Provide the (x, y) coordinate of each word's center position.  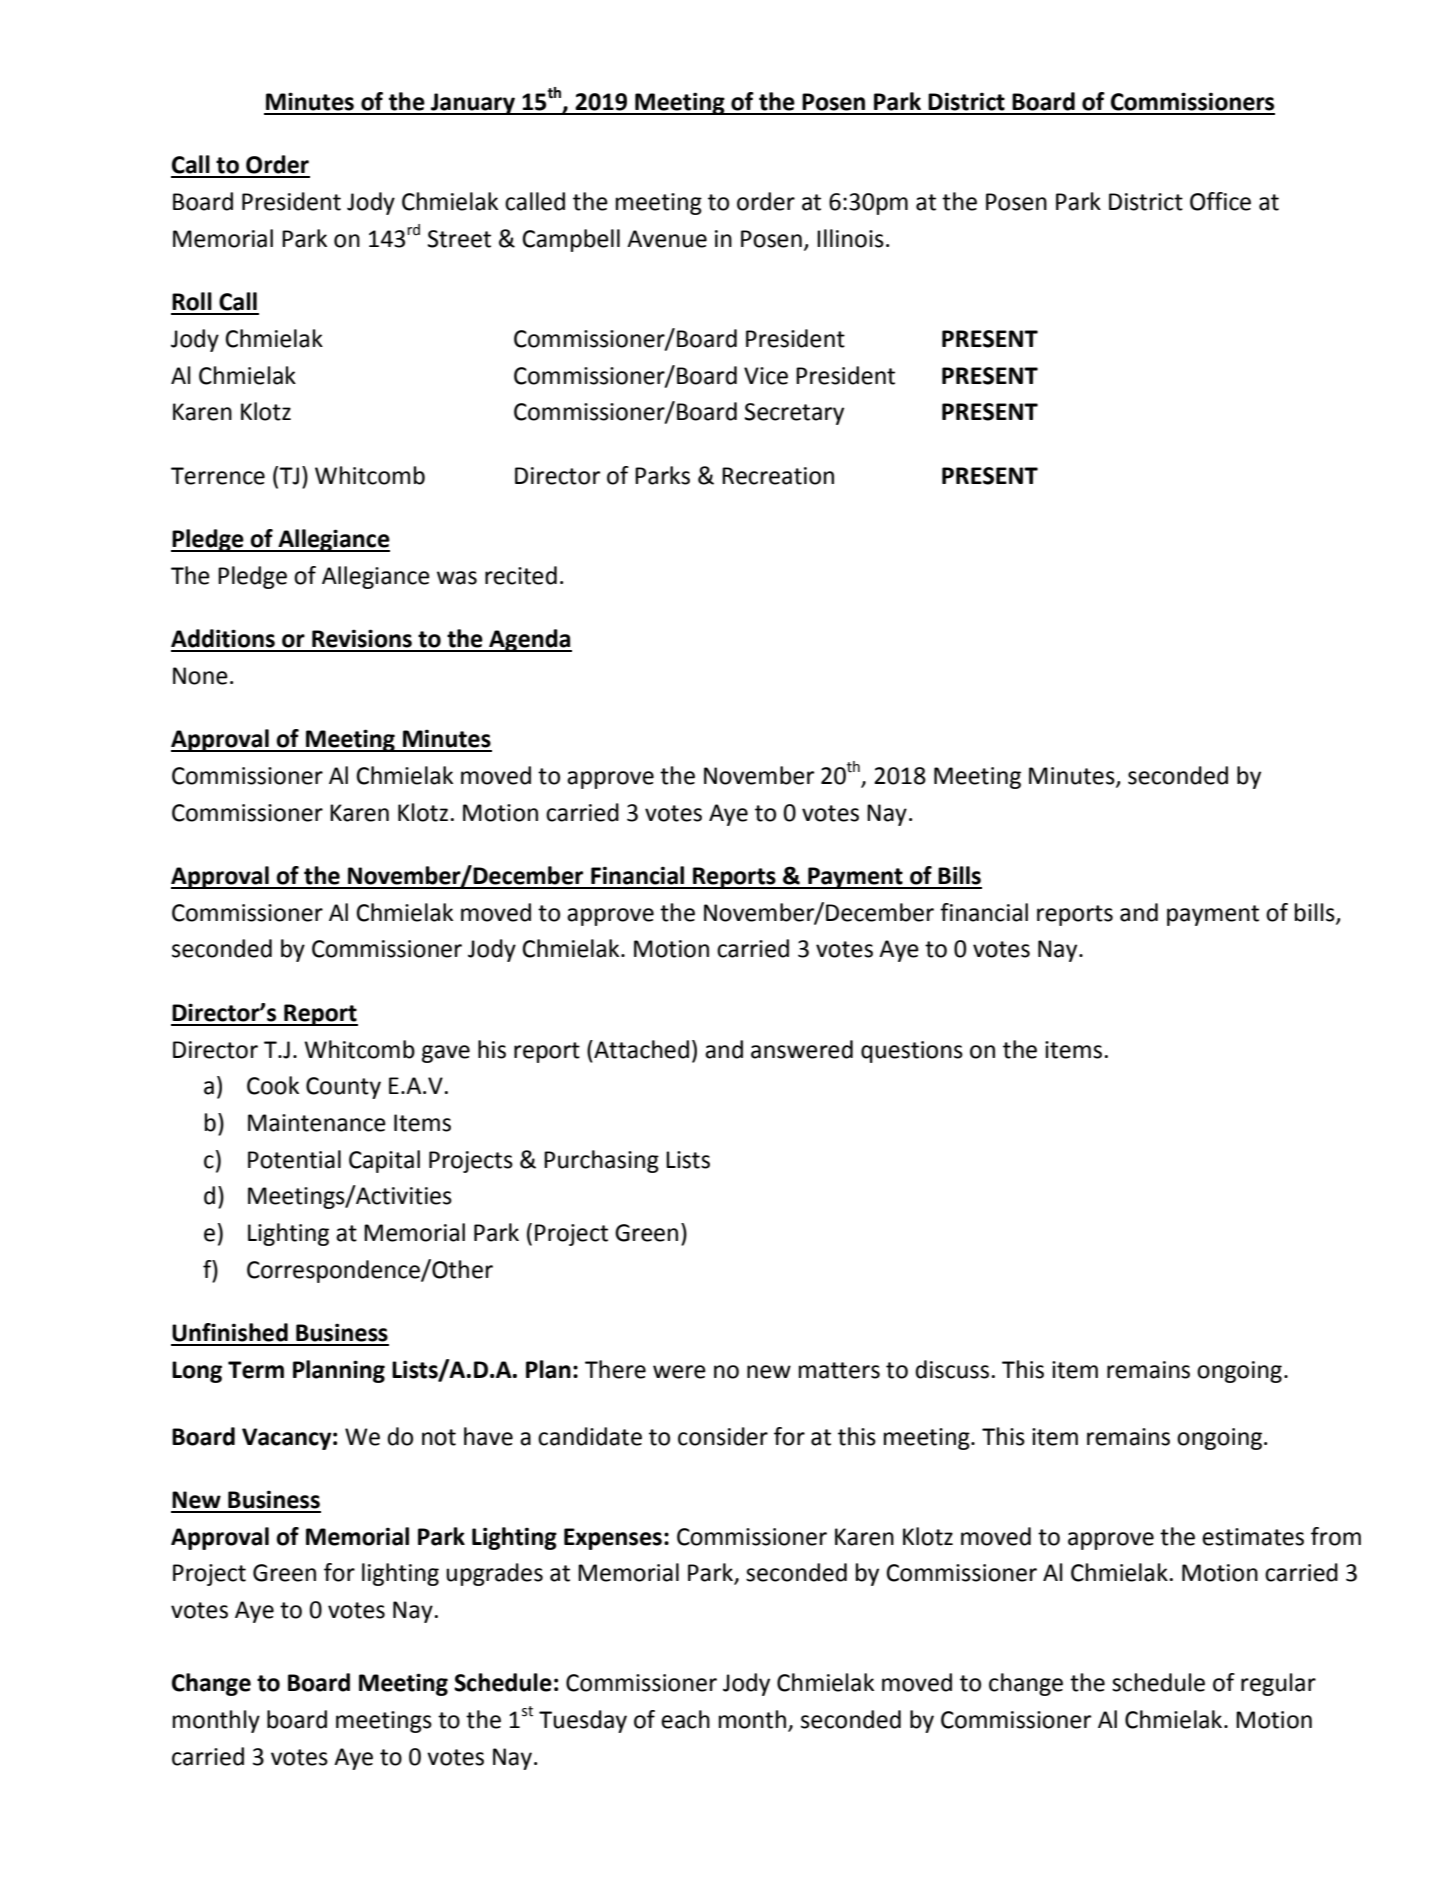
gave (446, 1054)
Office (1220, 201)
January (473, 104)
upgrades (494, 1574)
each (685, 1719)
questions (912, 1052)
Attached (640, 1049)
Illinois (850, 238)
